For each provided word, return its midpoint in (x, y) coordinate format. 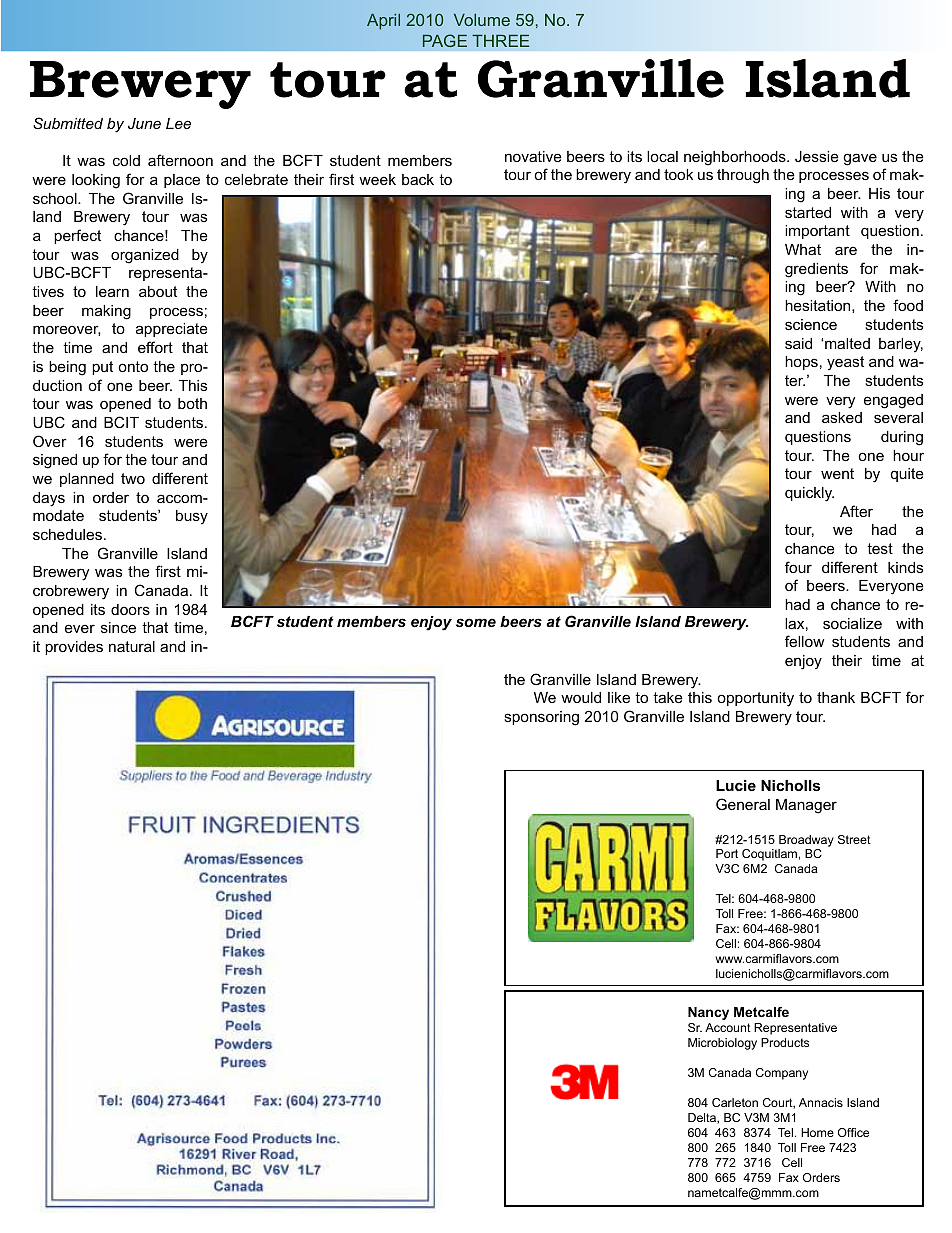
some (476, 622)
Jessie (817, 156)
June (144, 123)
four (798, 567)
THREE (500, 40)
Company (782, 1074)
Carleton (735, 1102)
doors (130, 609)
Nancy (708, 1013)
